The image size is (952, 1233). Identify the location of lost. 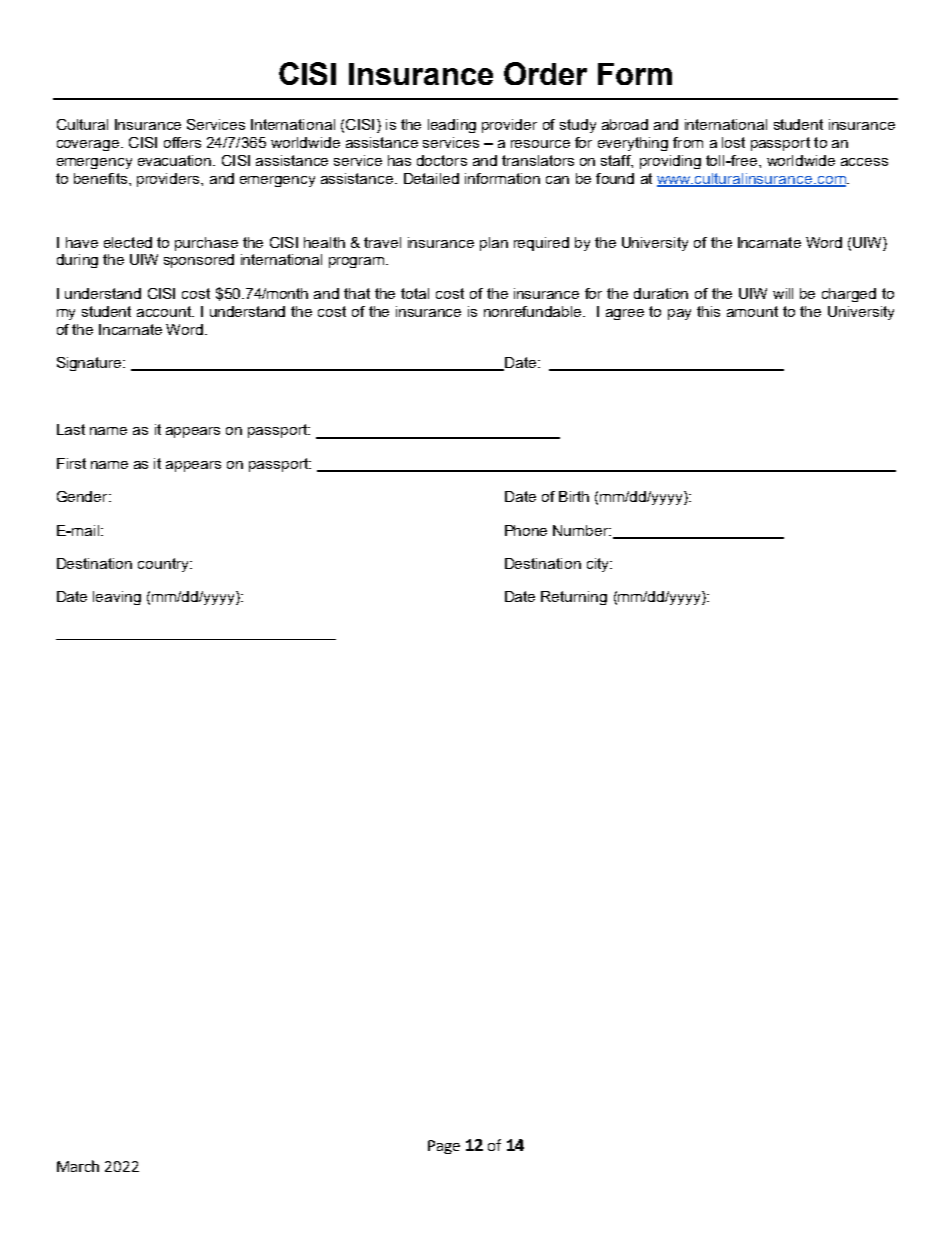
(733, 142).
